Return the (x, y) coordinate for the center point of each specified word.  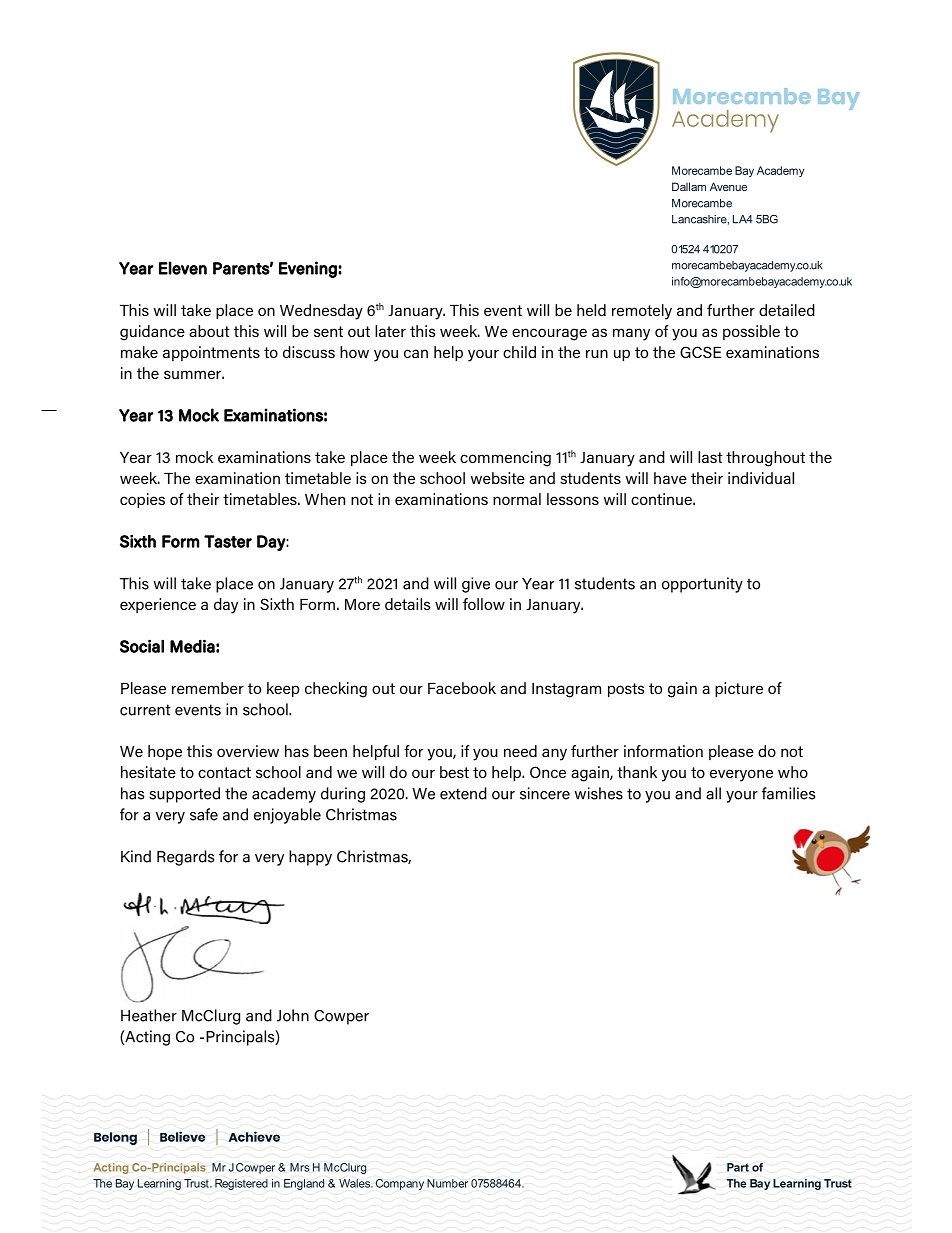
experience (158, 605)
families (788, 793)
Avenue (728, 186)
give (476, 585)
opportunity (702, 585)
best (454, 772)
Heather (149, 1015)
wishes (598, 793)
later (390, 331)
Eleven (183, 268)
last (710, 457)
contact (224, 772)
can (416, 353)
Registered (241, 1184)
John (293, 1015)
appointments (211, 353)
